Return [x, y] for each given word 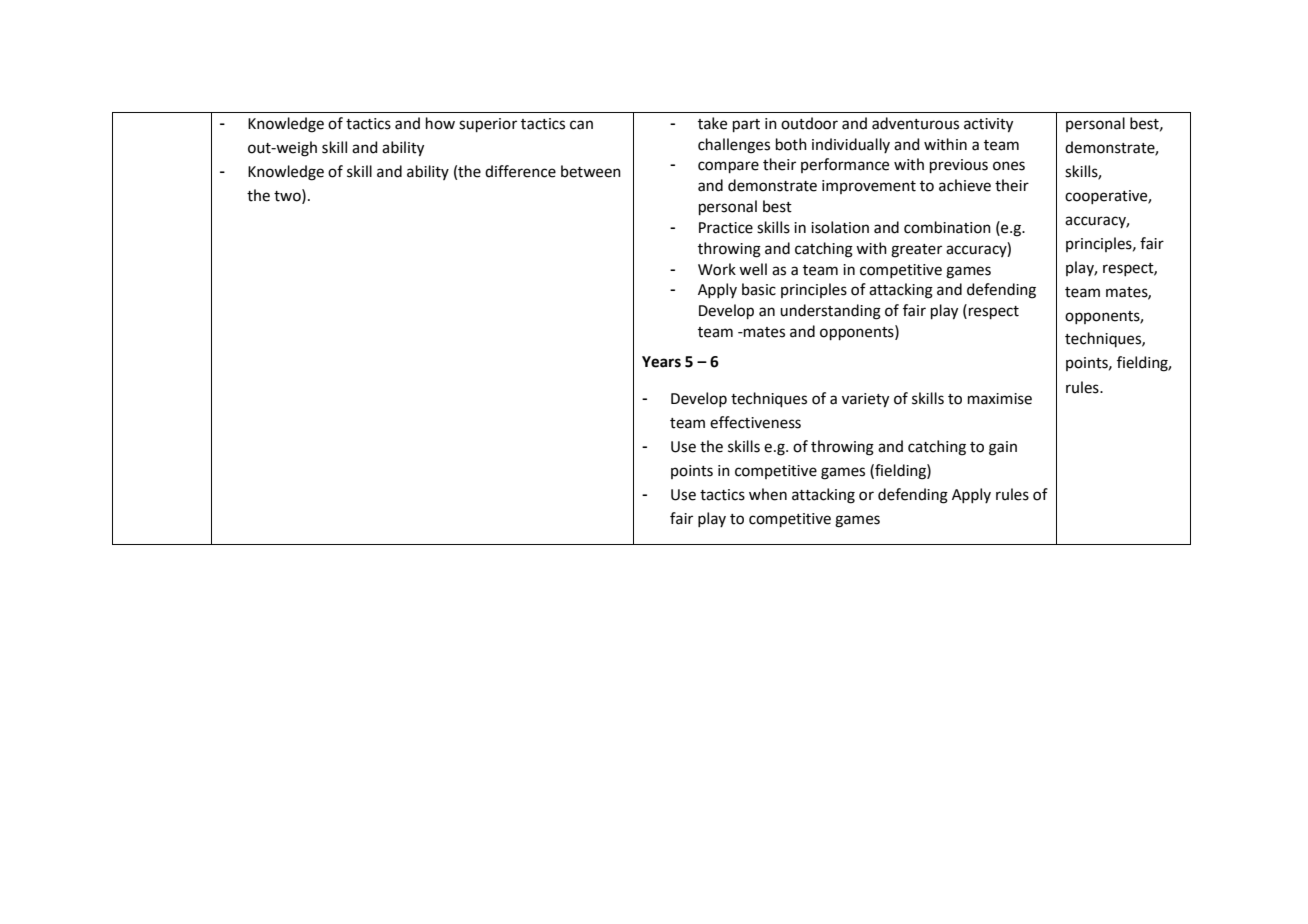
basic [759, 289]
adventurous [915, 123]
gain [1003, 448]
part [746, 125]
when [768, 494]
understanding [830, 312]
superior [488, 125]
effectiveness [755, 422]
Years [661, 362]
